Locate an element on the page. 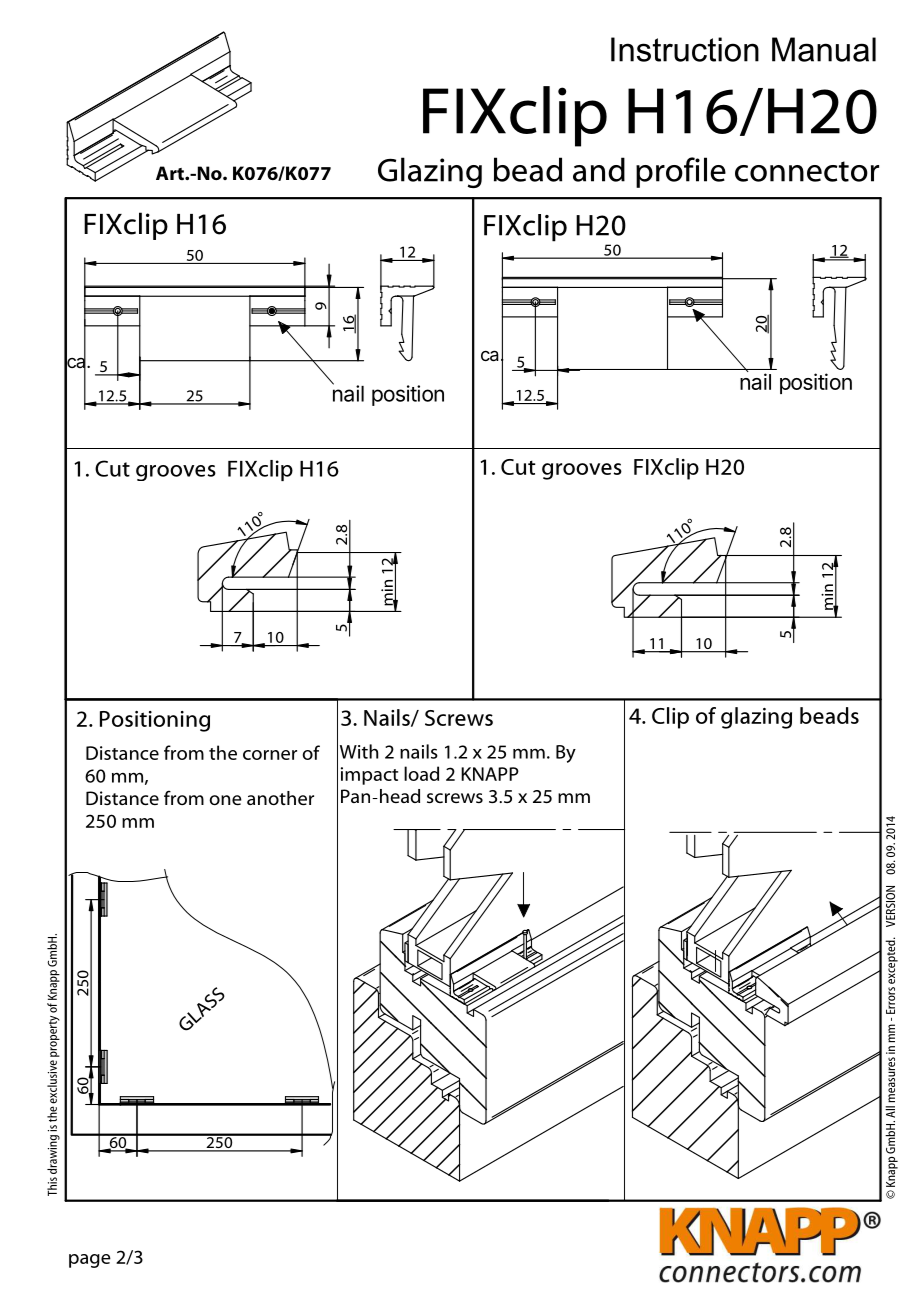 This page has width=924, height=1308. Instruction is located at coordinates (685, 49).
